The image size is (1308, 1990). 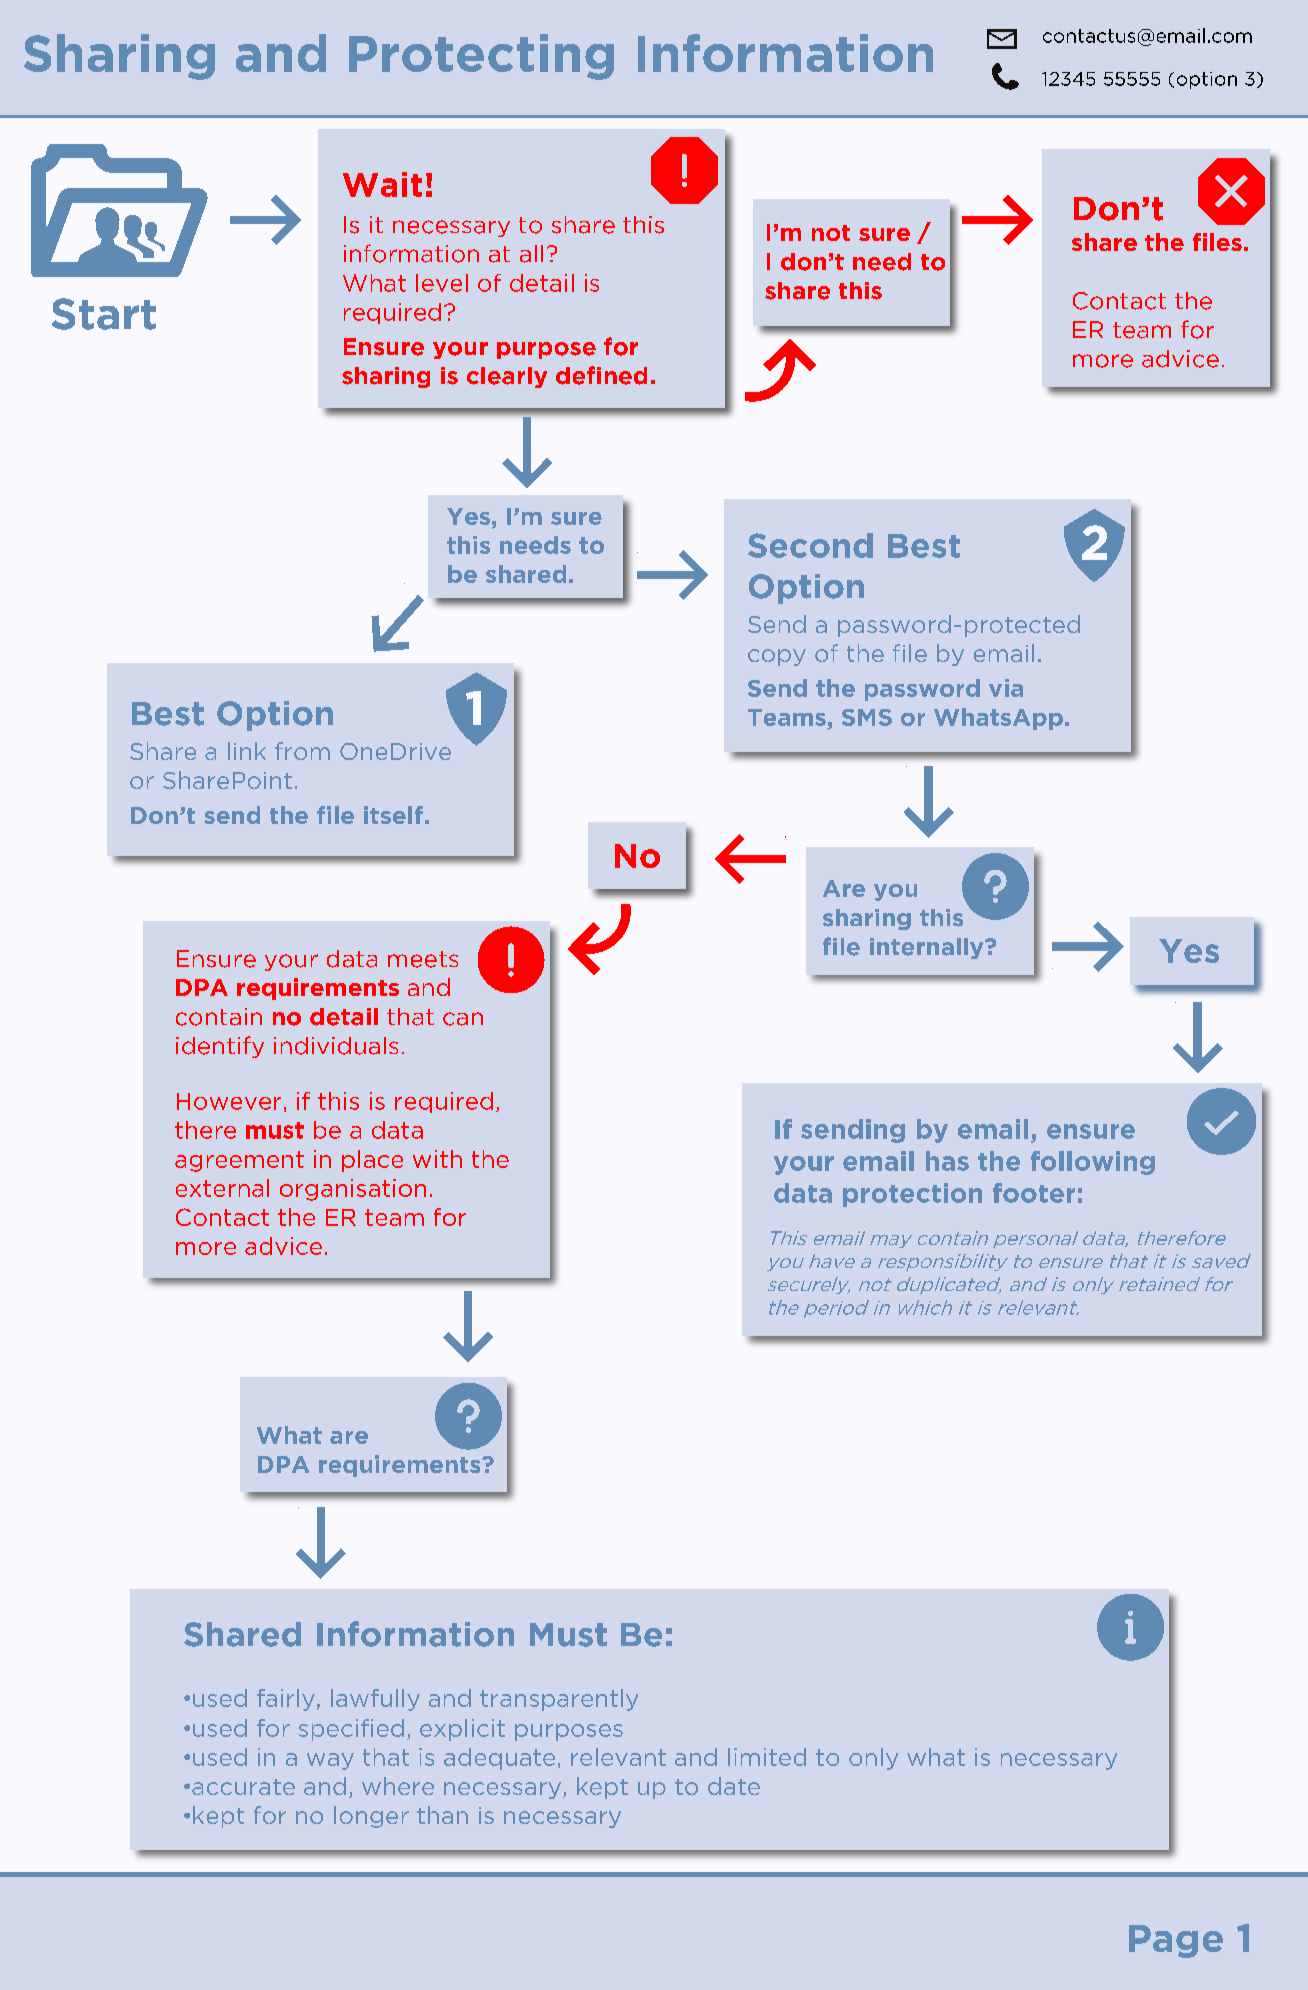 What do you see at coordinates (463, 1019) in the image?
I see `can` at bounding box center [463, 1019].
